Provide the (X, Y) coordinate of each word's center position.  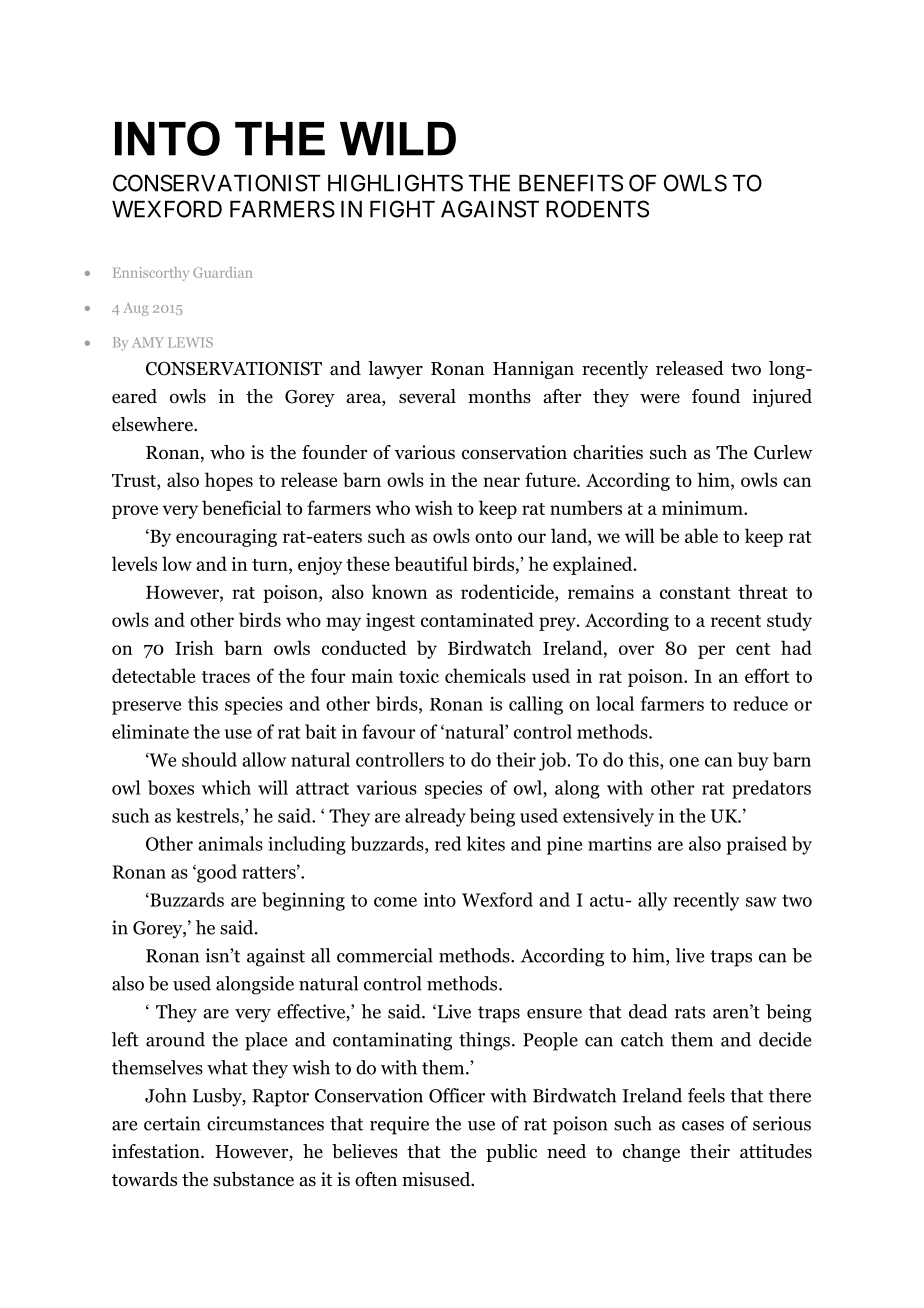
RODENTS (597, 209)
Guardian (222, 272)
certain (172, 1123)
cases (703, 1126)
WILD (398, 139)
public (511, 1153)
